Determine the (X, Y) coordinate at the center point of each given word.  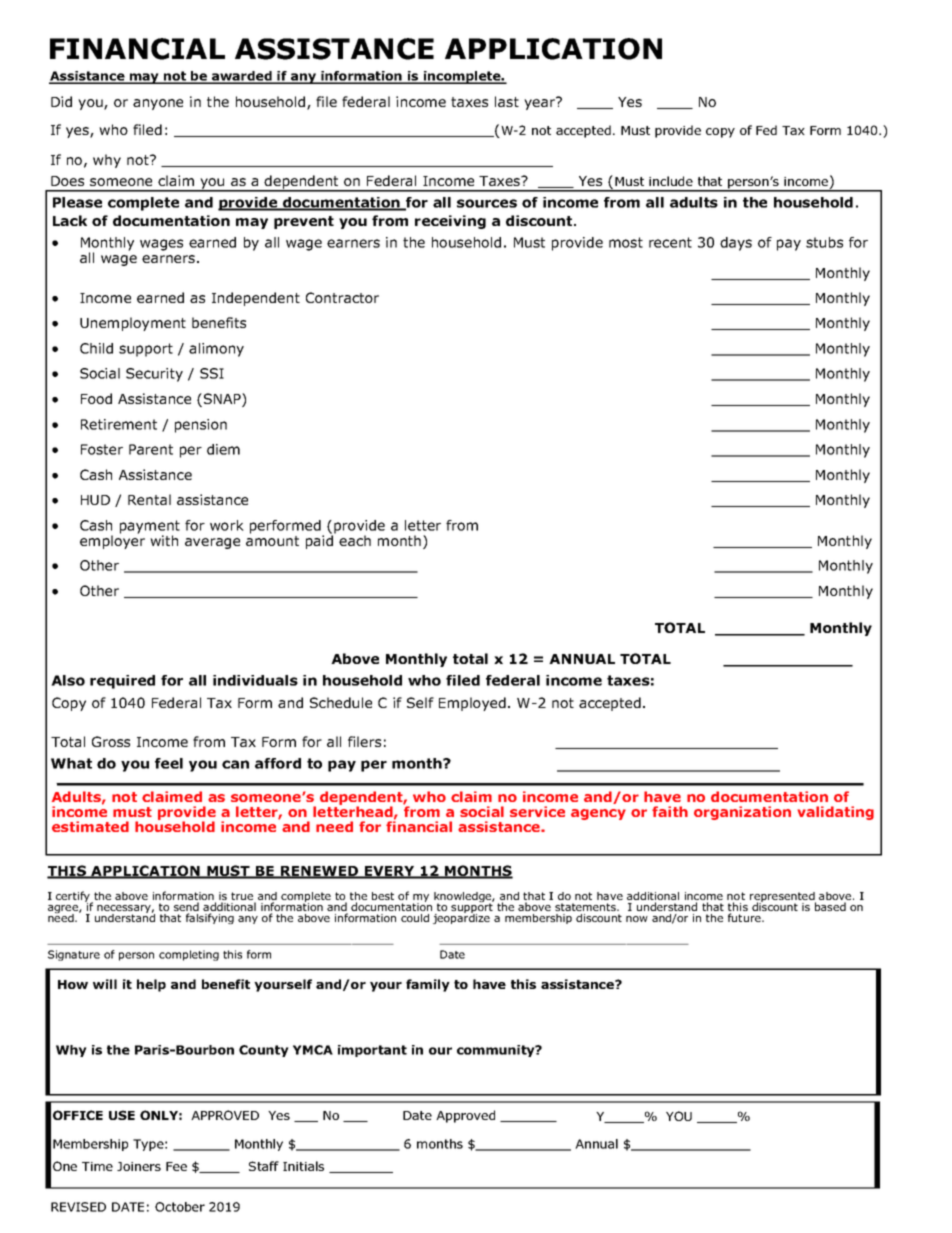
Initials (303, 1166)
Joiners (139, 1166)
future (745, 917)
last (507, 101)
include (671, 181)
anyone (158, 104)
